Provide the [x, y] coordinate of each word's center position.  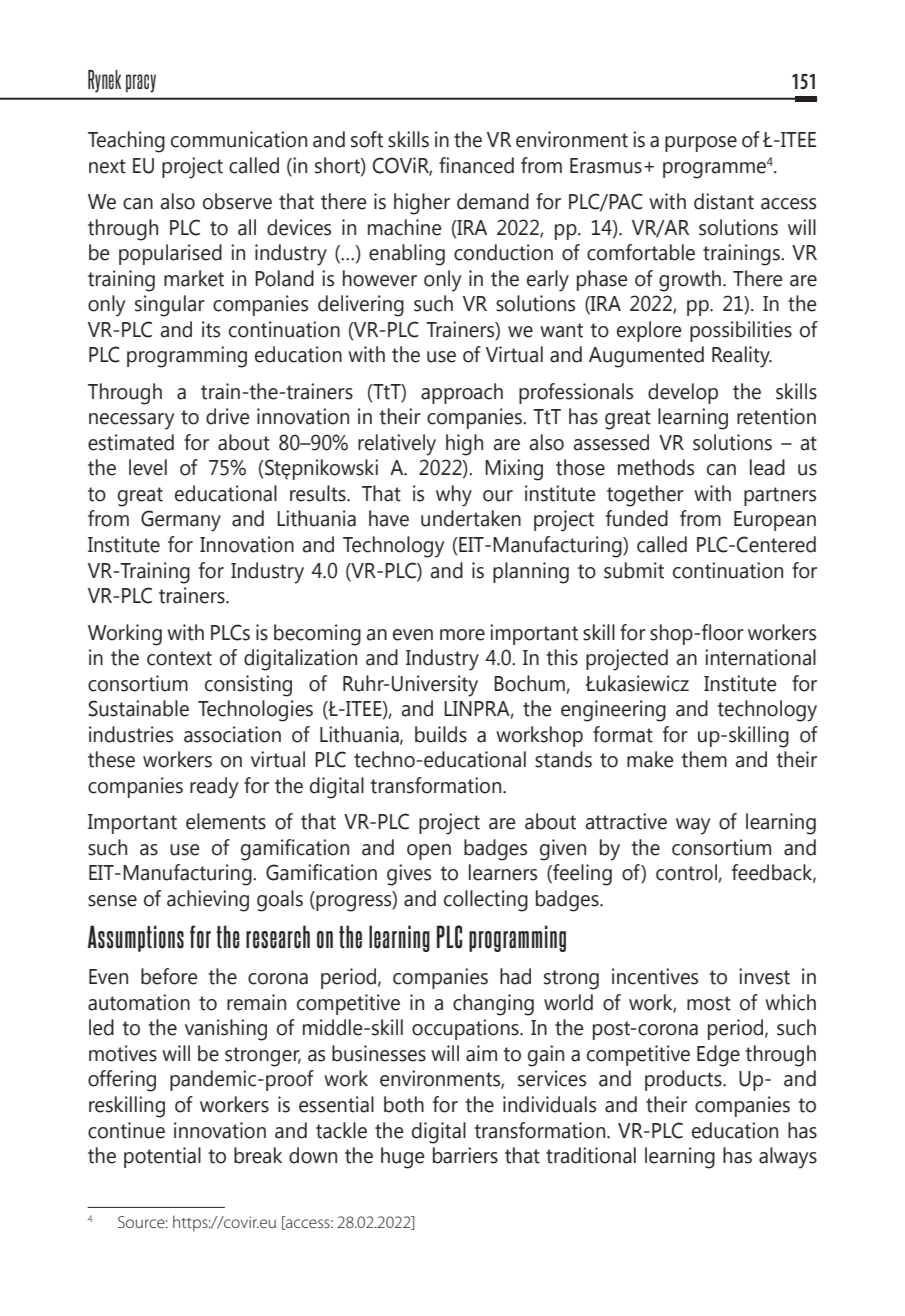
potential [162, 1157]
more [462, 635]
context [179, 658]
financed [476, 165]
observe [237, 201]
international [760, 657]
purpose [701, 144]
